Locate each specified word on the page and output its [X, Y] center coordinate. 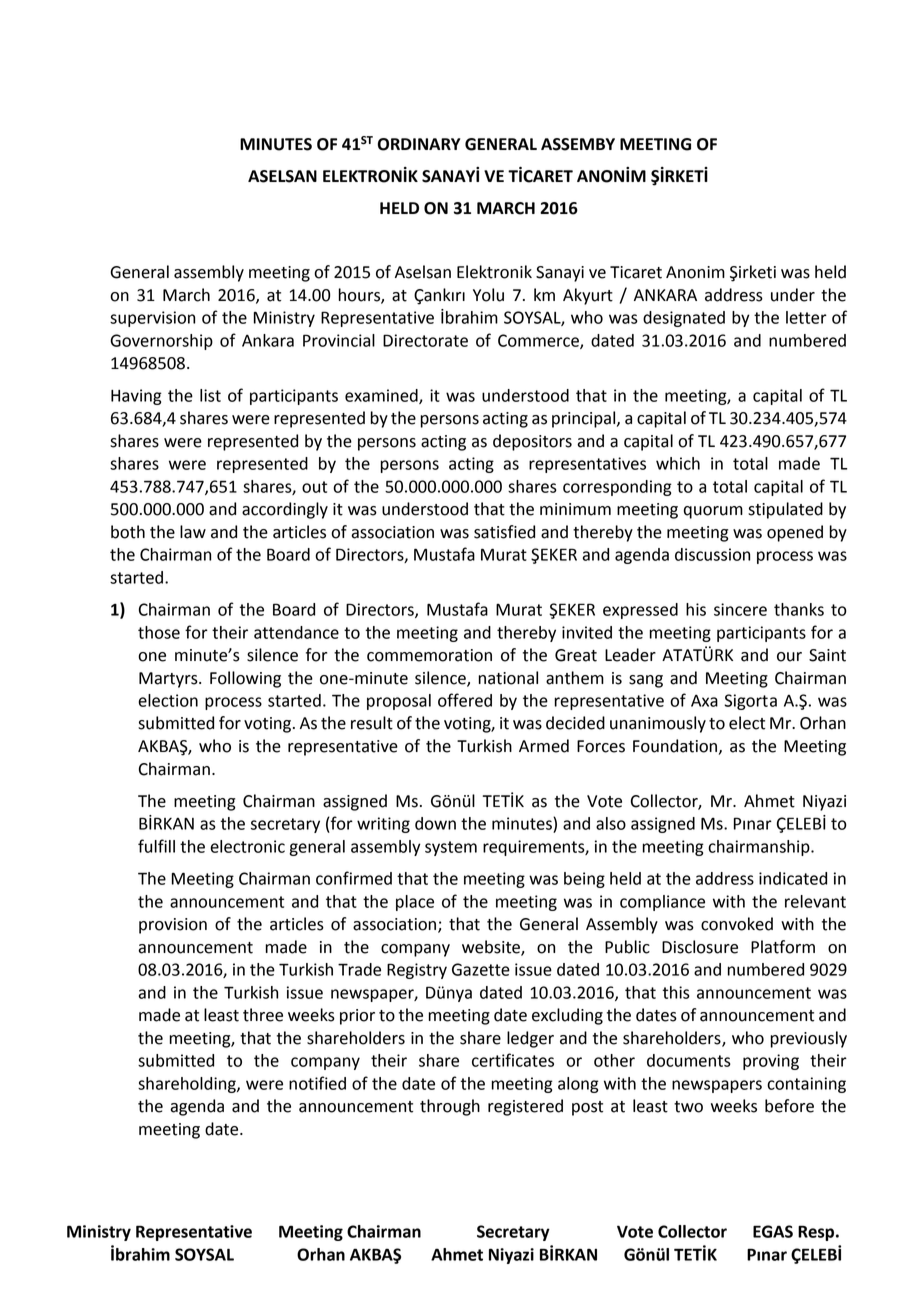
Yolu [488, 295]
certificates [513, 1060]
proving [771, 1062]
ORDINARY [419, 144]
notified [317, 1083]
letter [806, 317]
